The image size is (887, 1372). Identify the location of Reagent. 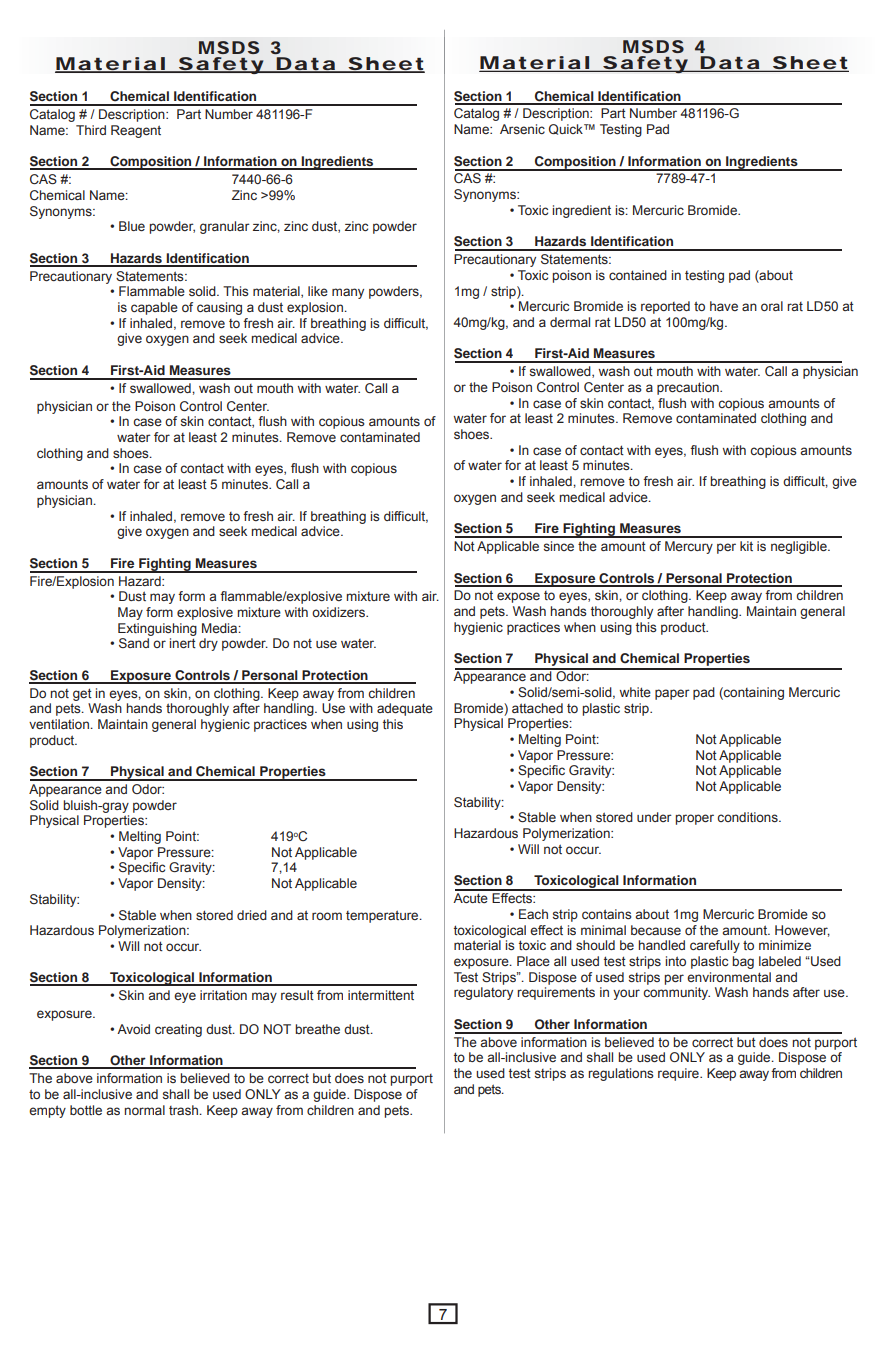
(136, 131).
